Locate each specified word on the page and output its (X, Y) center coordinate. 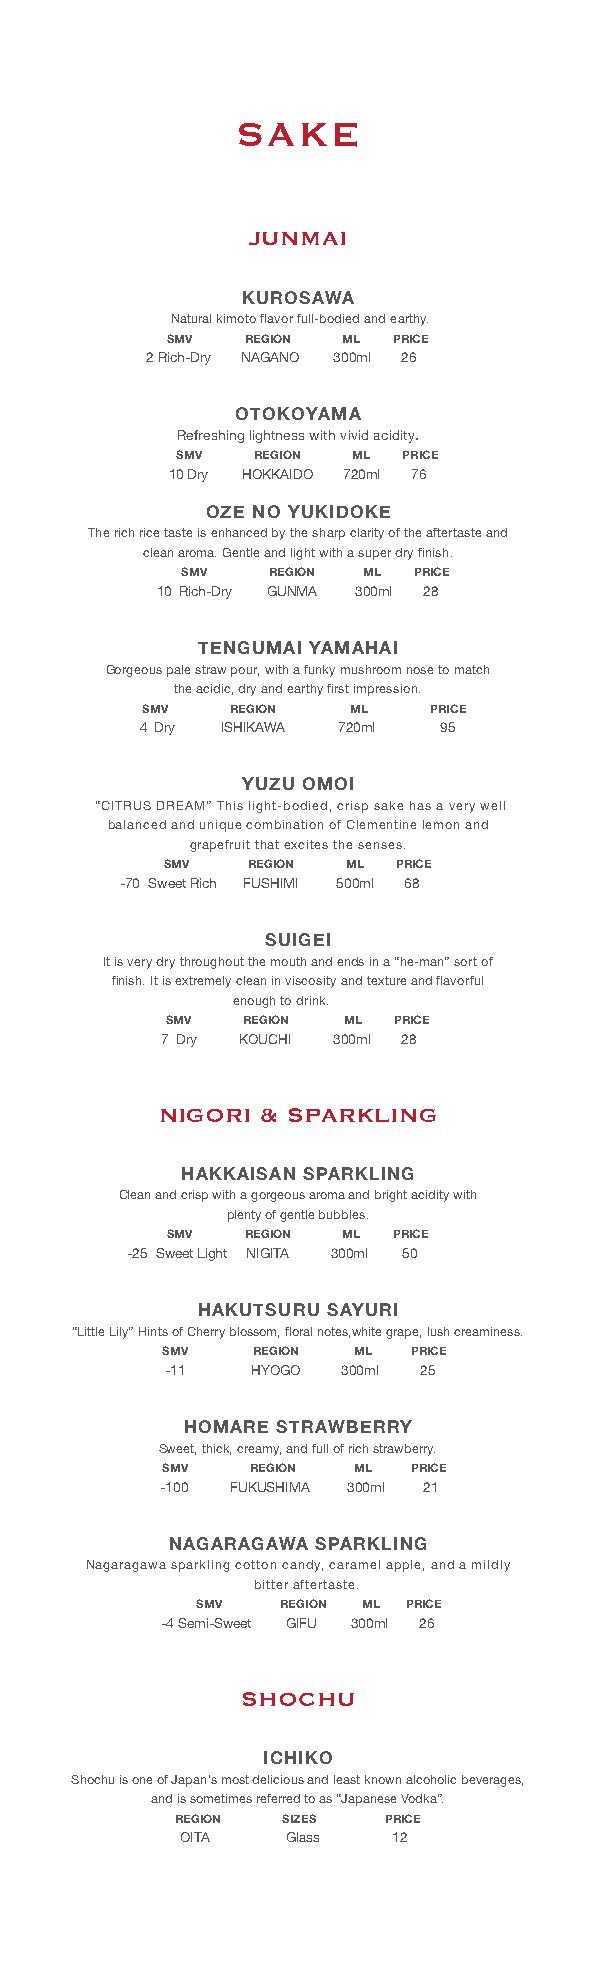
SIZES (299, 1818)
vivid (354, 435)
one (142, 1780)
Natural (191, 318)
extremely (203, 982)
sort (465, 961)
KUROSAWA (298, 297)
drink (312, 1000)
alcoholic (431, 1779)
